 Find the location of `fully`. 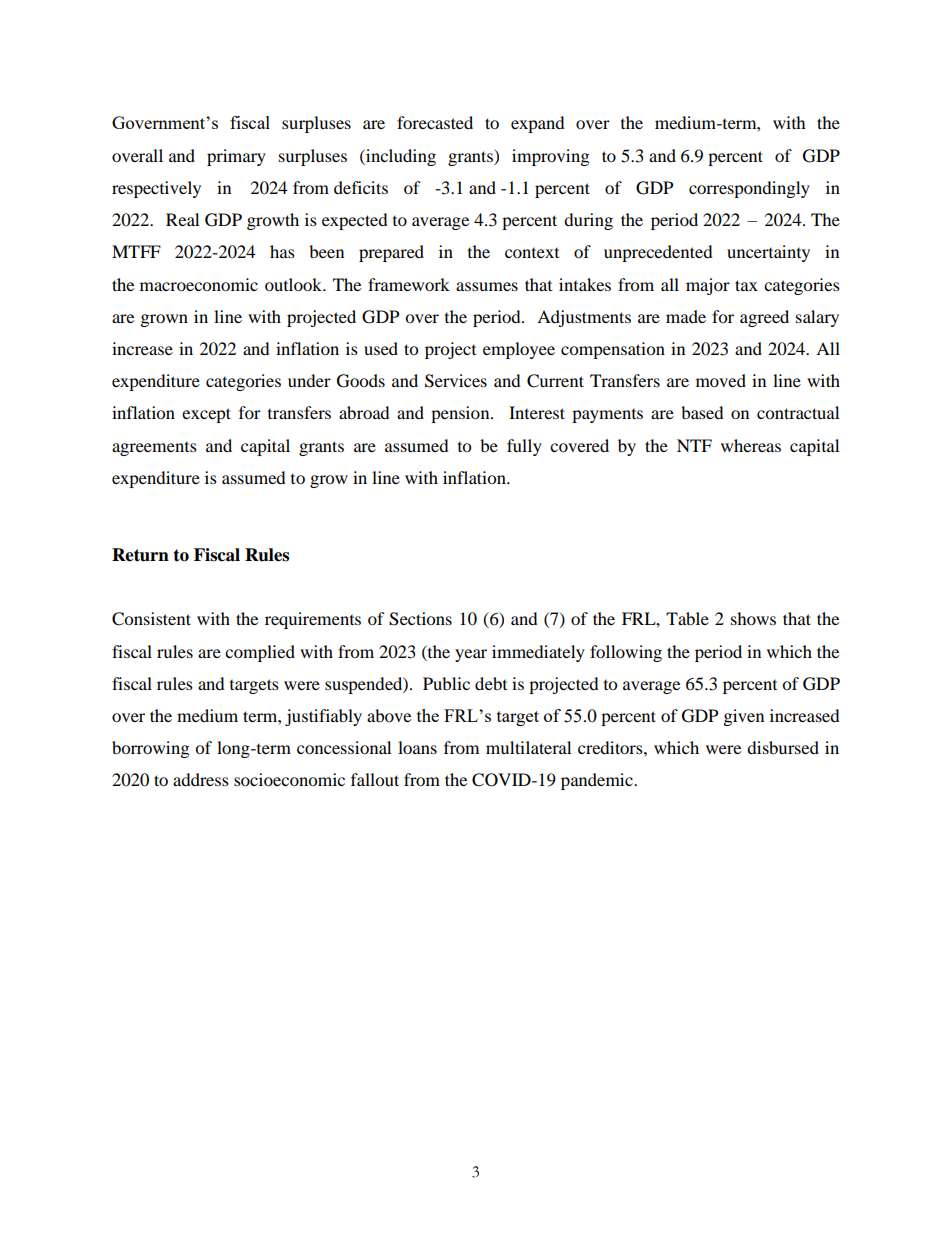

fully is located at coordinates (524, 447).
